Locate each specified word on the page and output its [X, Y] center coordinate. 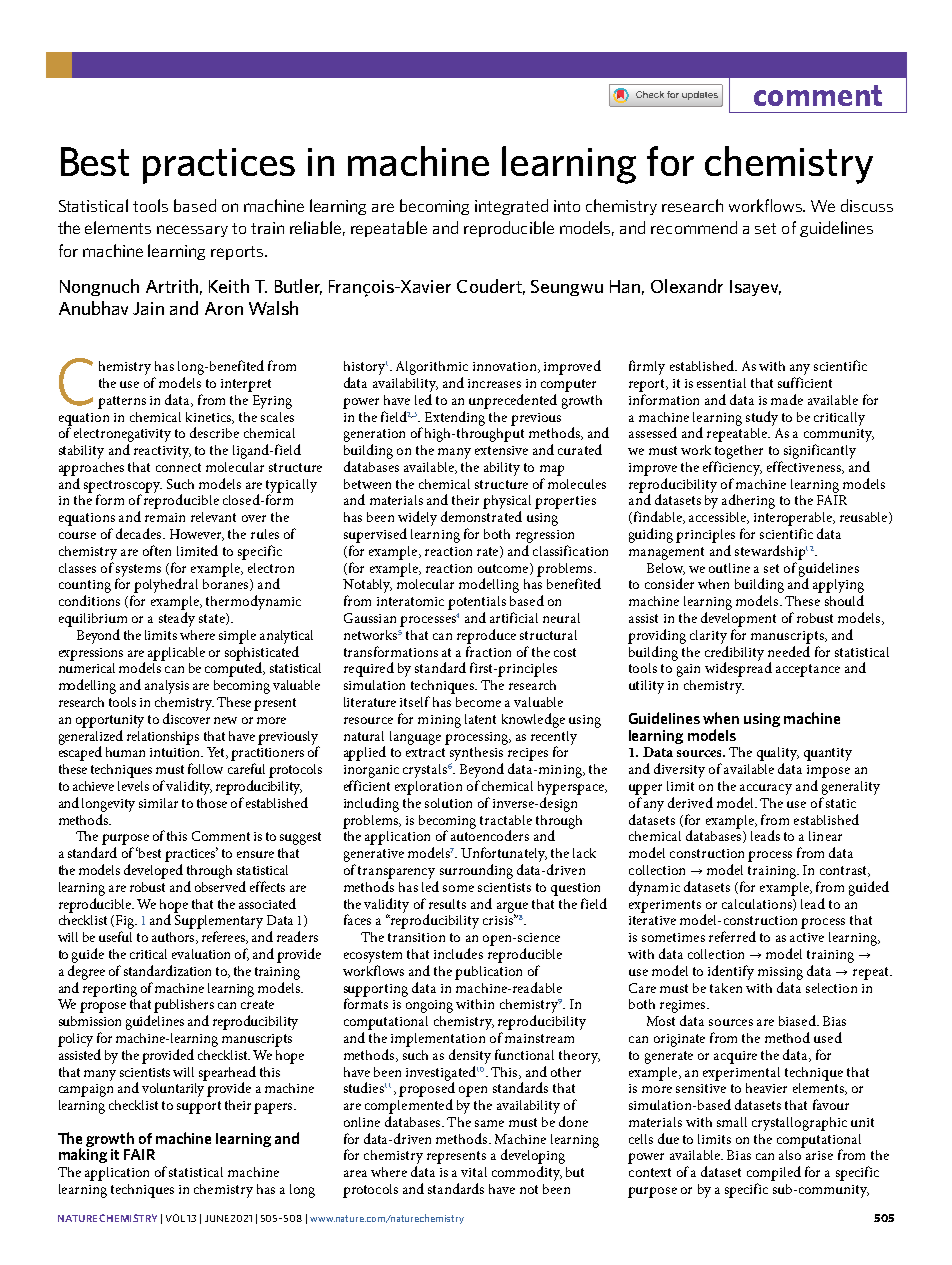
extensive [501, 450]
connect [178, 467]
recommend [694, 227]
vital [474, 1172]
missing [780, 973]
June [217, 1218]
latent [480, 719]
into [567, 206]
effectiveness [805, 467]
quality [778, 755]
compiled [774, 1173]
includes [458, 953]
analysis [167, 687]
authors [174, 938]
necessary [192, 231]
